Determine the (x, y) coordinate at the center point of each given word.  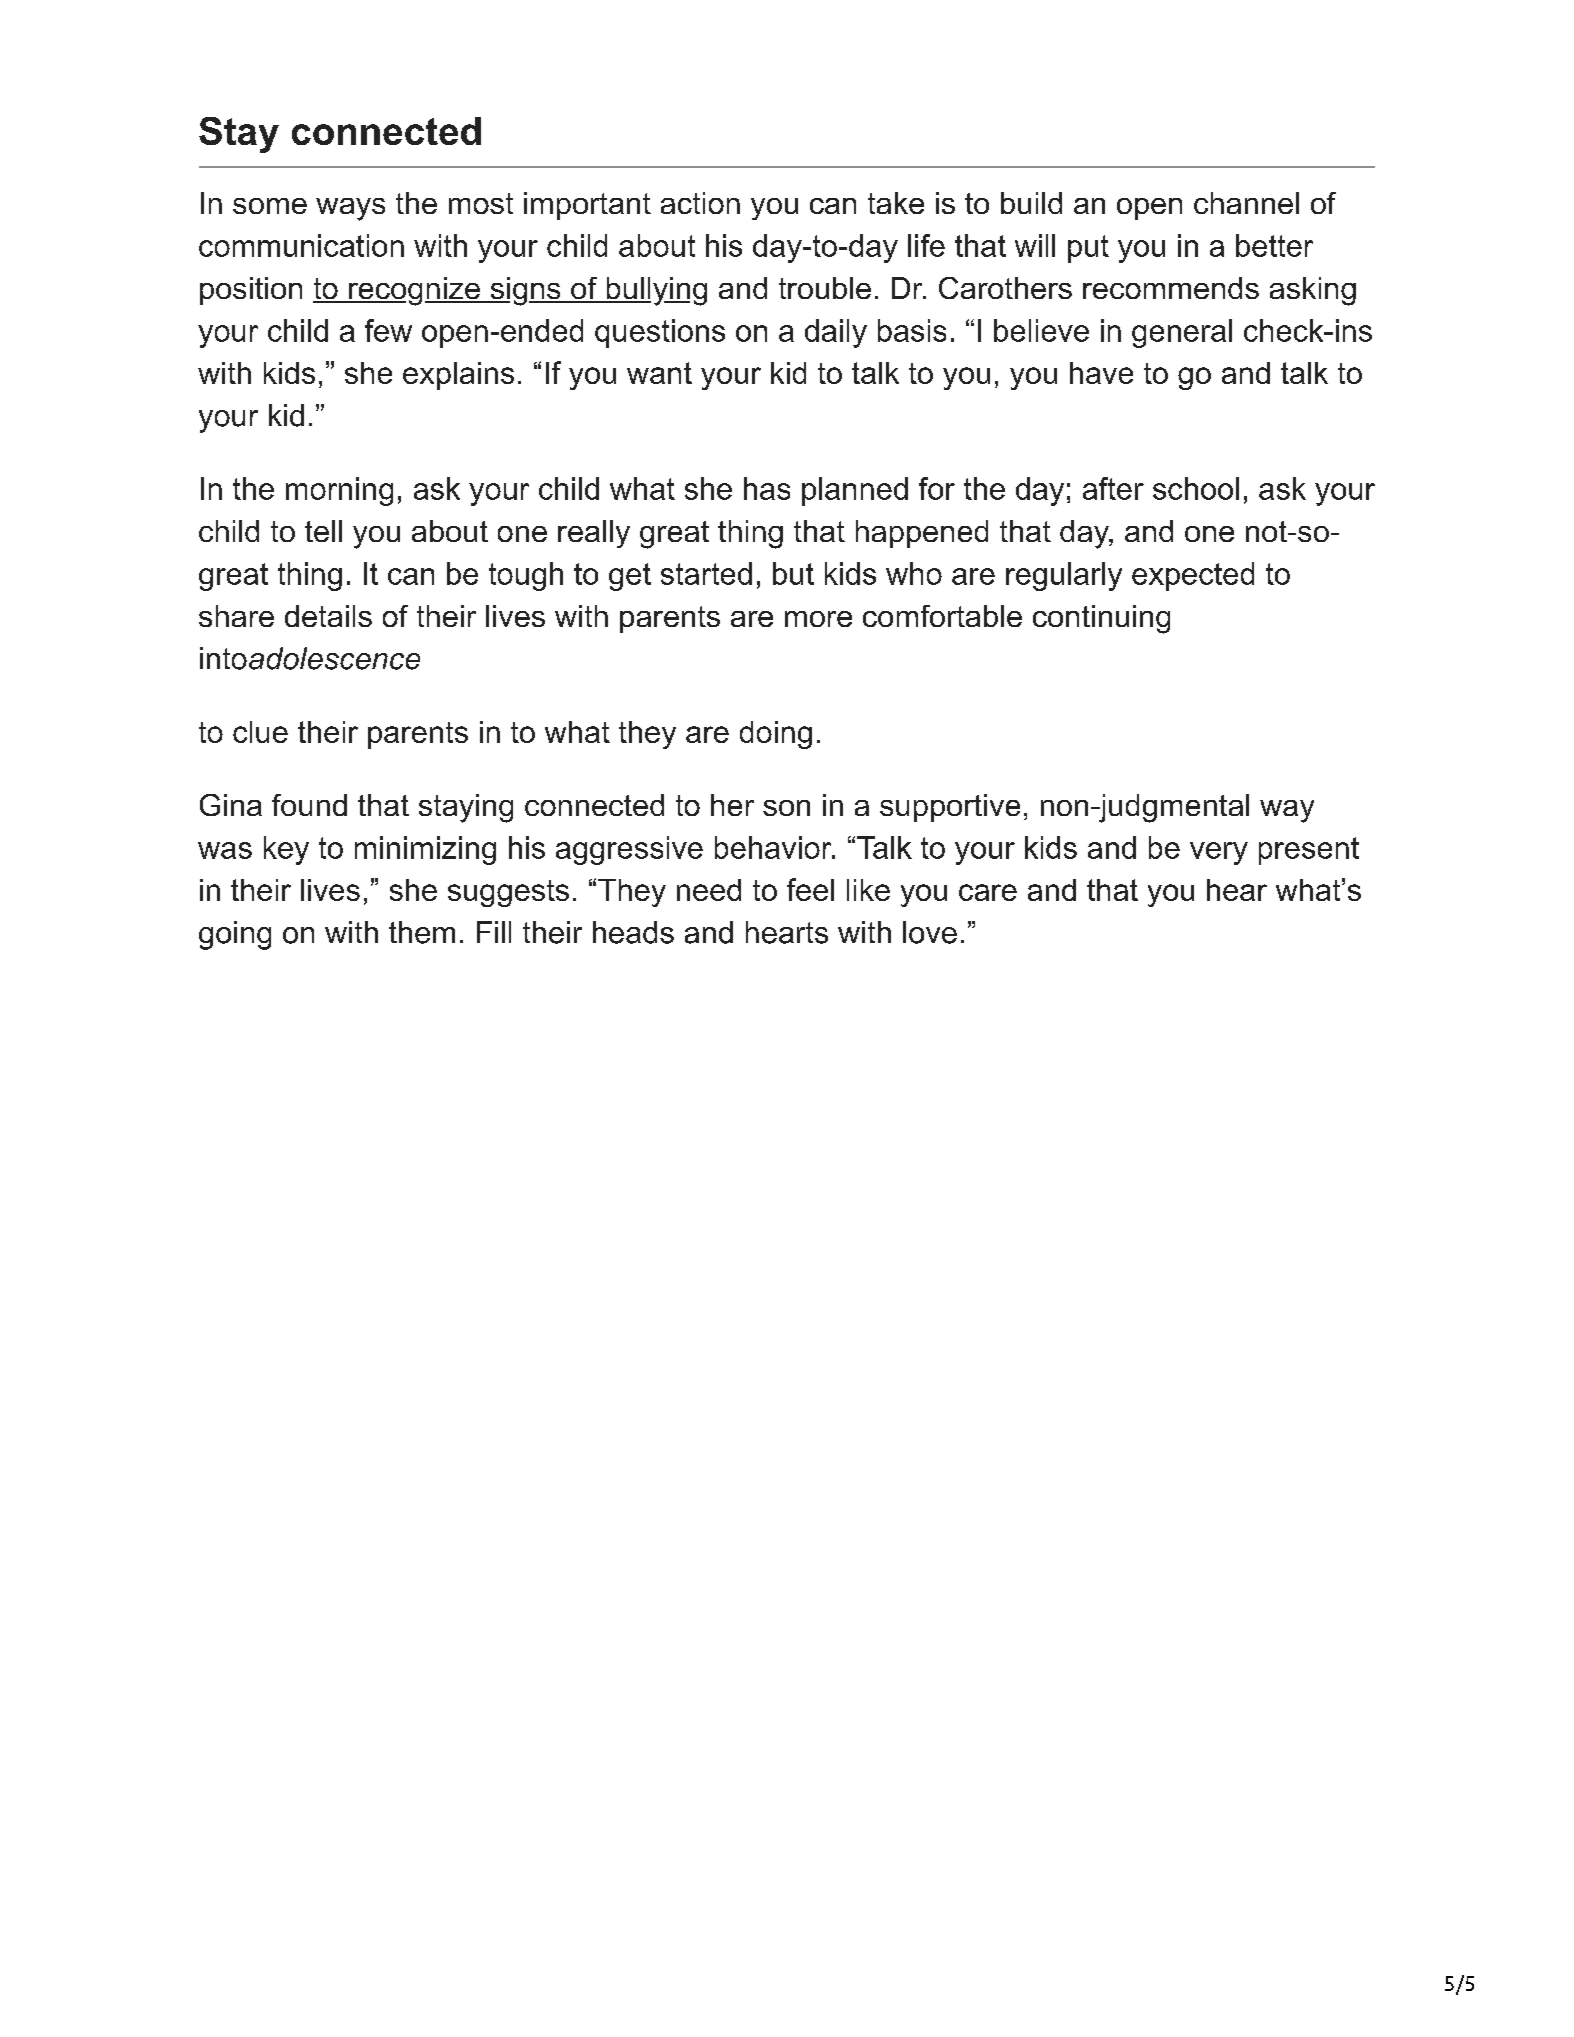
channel (1246, 203)
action (700, 203)
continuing (1101, 619)
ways (350, 209)
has (767, 488)
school (1196, 488)
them (422, 932)
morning (339, 491)
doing (776, 735)
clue (260, 732)
